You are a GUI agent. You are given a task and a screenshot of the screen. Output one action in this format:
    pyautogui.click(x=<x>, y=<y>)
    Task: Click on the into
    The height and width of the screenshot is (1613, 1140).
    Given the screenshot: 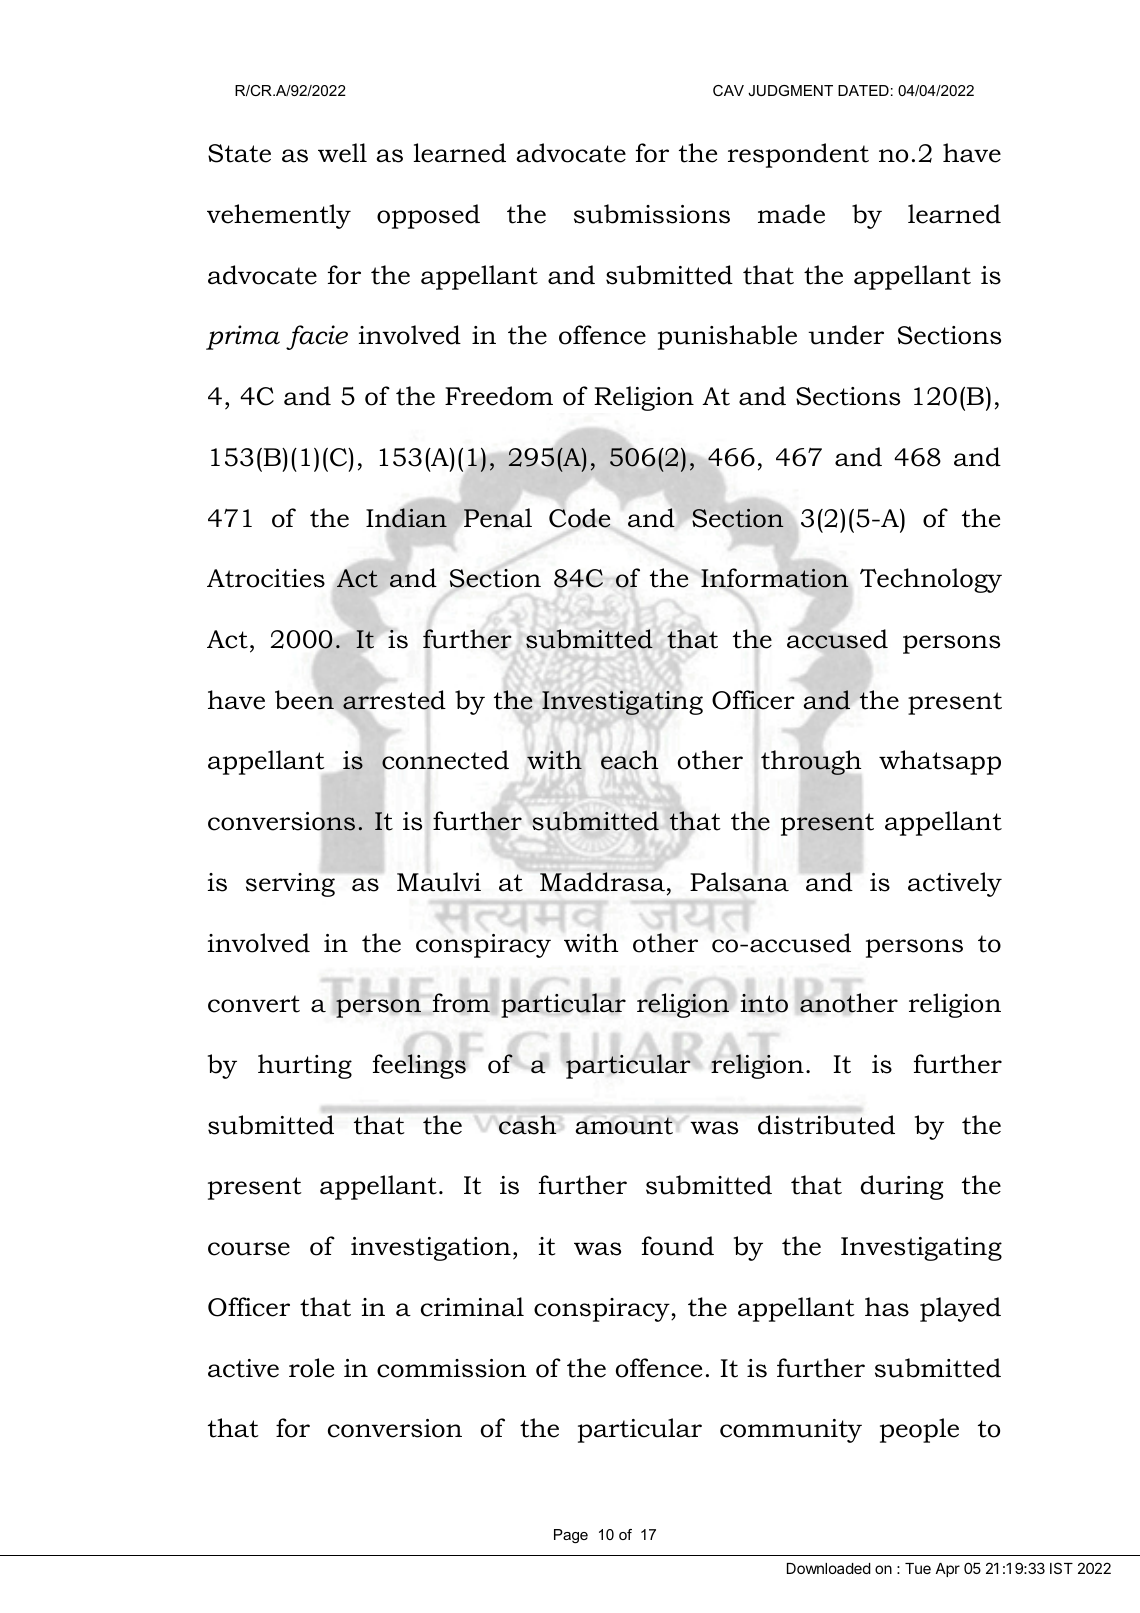 What is the action you would take?
    pyautogui.click(x=764, y=1003)
